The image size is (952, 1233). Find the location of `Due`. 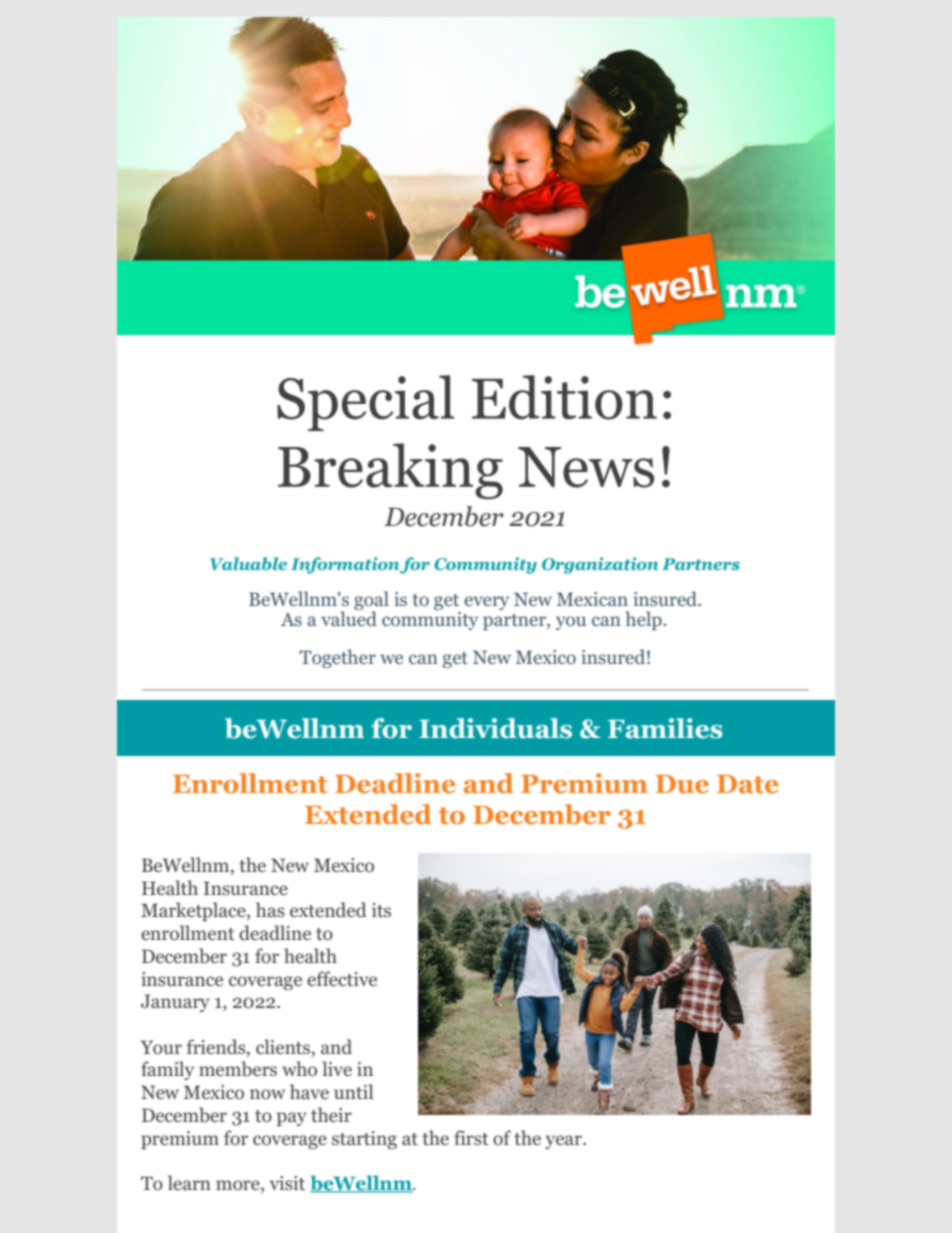

Due is located at coordinates (682, 784).
